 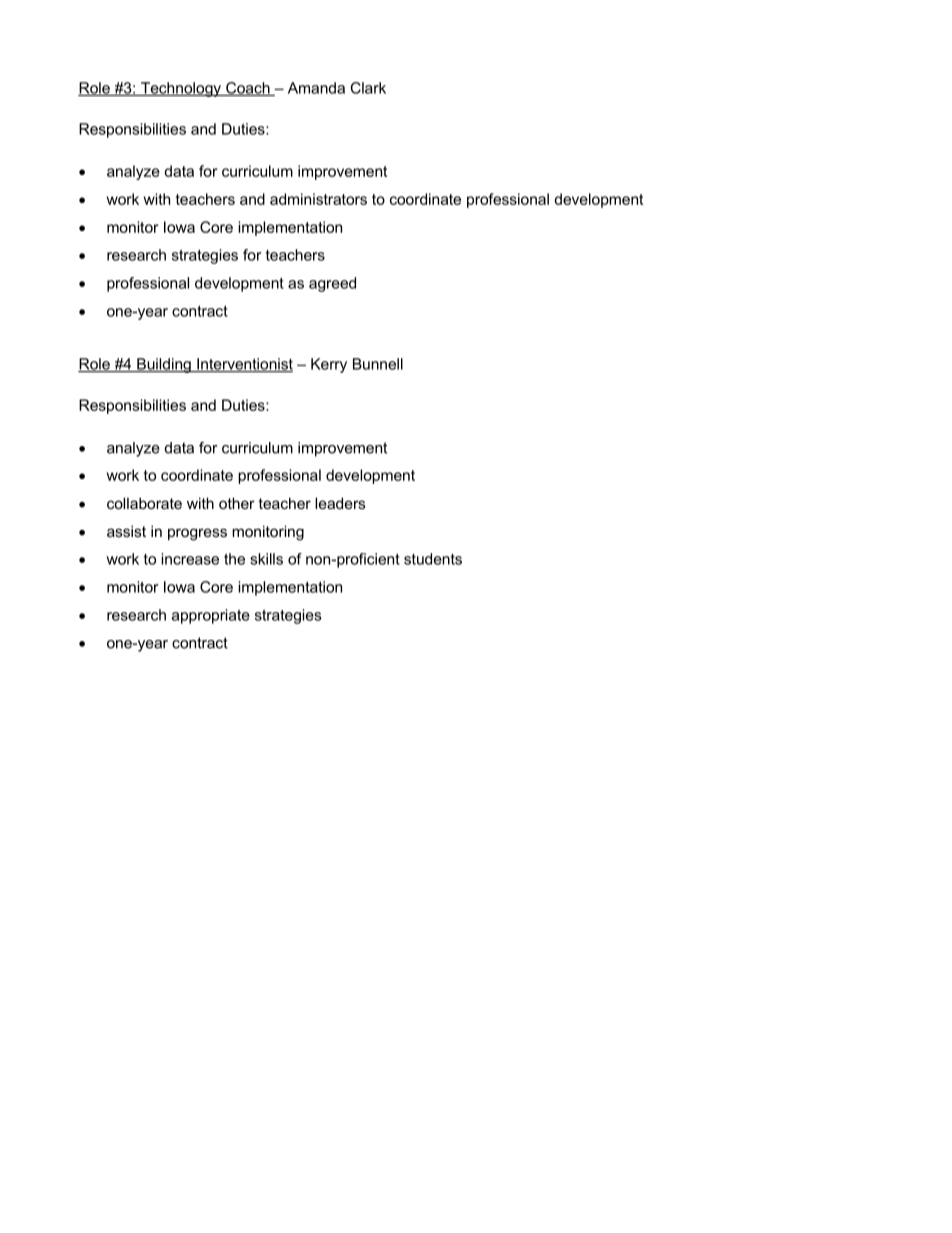 I want to click on Interventionist, so click(x=244, y=365).
